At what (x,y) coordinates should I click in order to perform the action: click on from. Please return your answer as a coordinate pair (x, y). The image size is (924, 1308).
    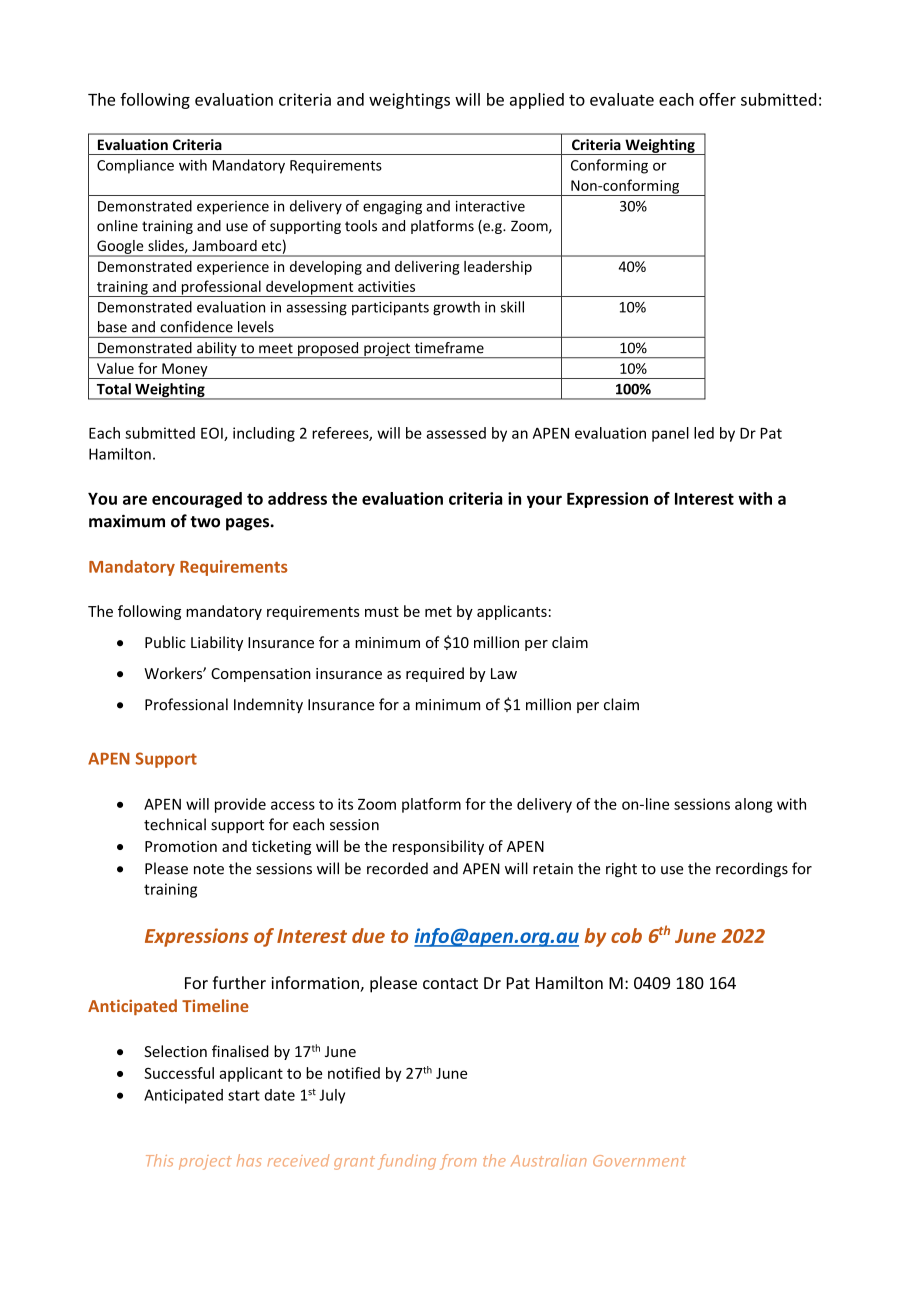
    Looking at the image, I should click on (458, 1162).
